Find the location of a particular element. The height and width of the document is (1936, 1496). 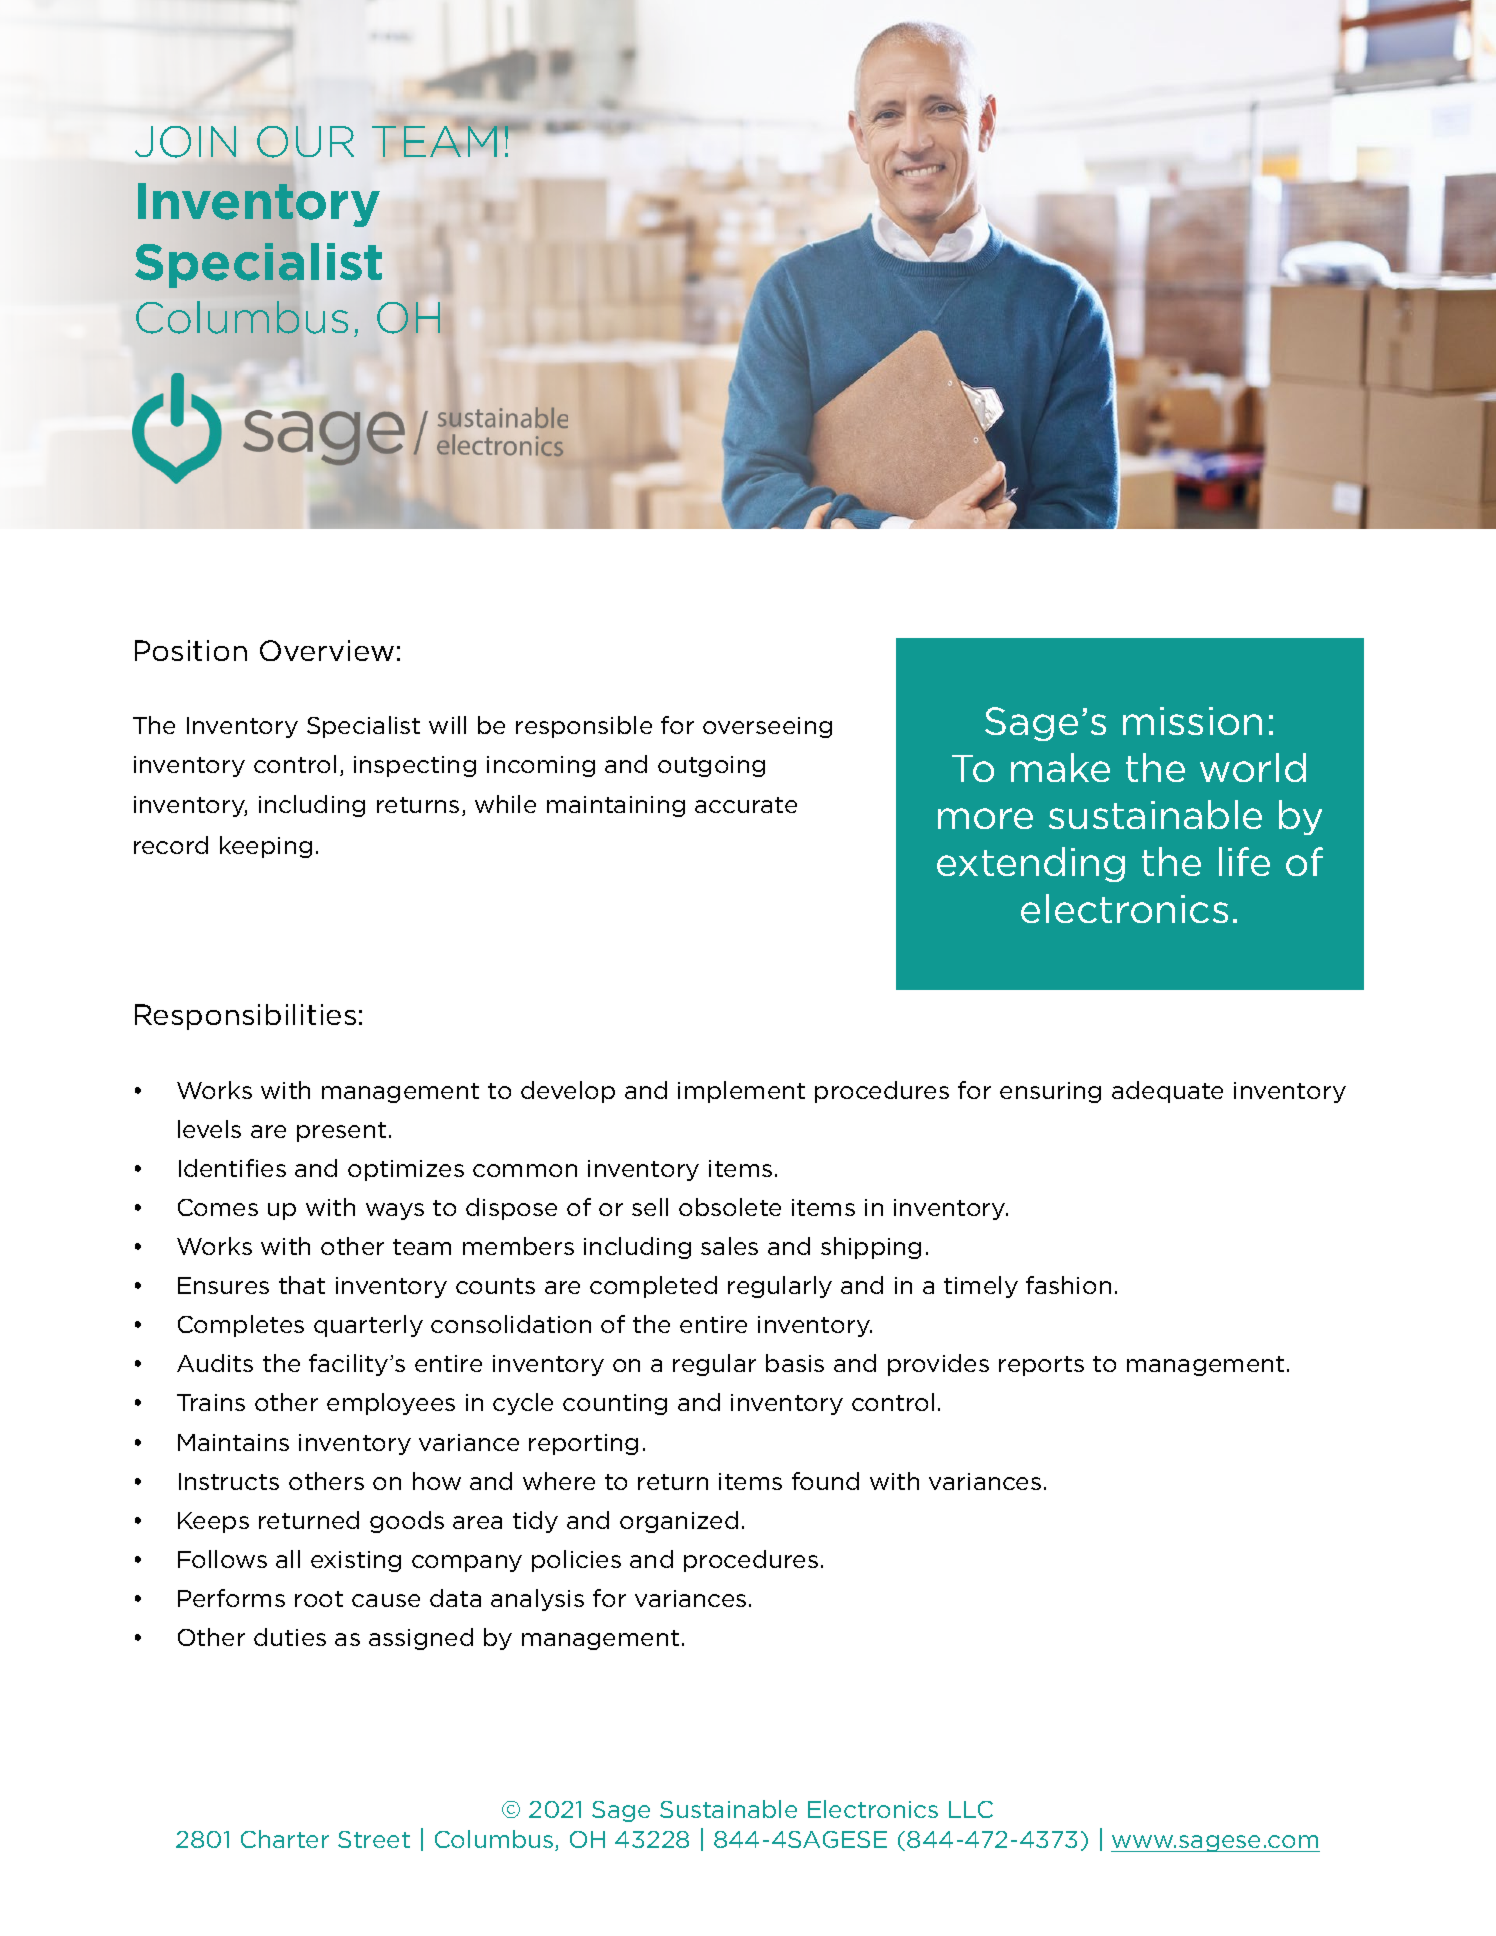

Charter is located at coordinates (285, 1839).
